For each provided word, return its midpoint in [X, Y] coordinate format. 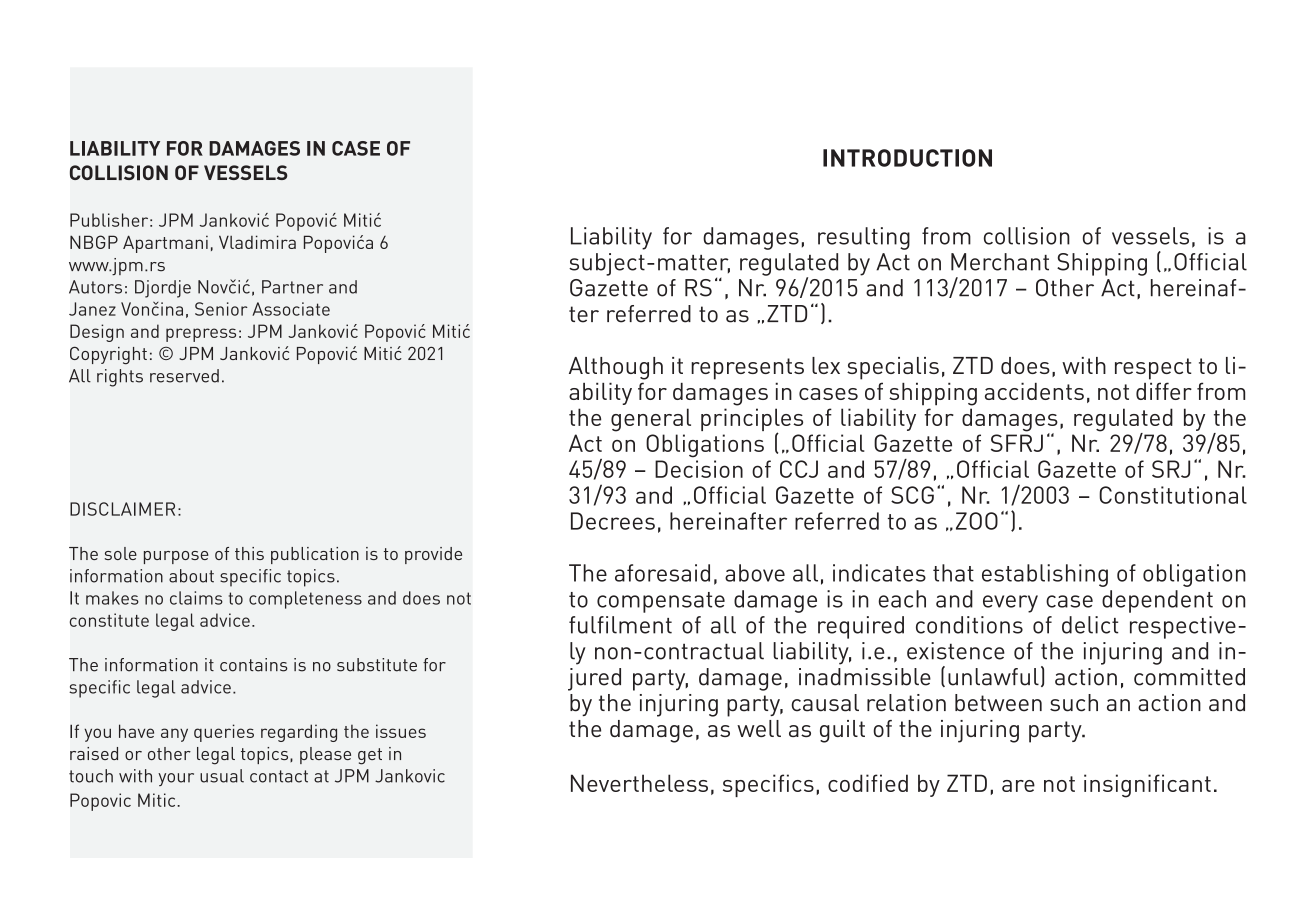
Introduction [907, 158]
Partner [292, 287]
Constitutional [1173, 495]
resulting [864, 238]
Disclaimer [122, 509]
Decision [699, 469]
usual [222, 776]
